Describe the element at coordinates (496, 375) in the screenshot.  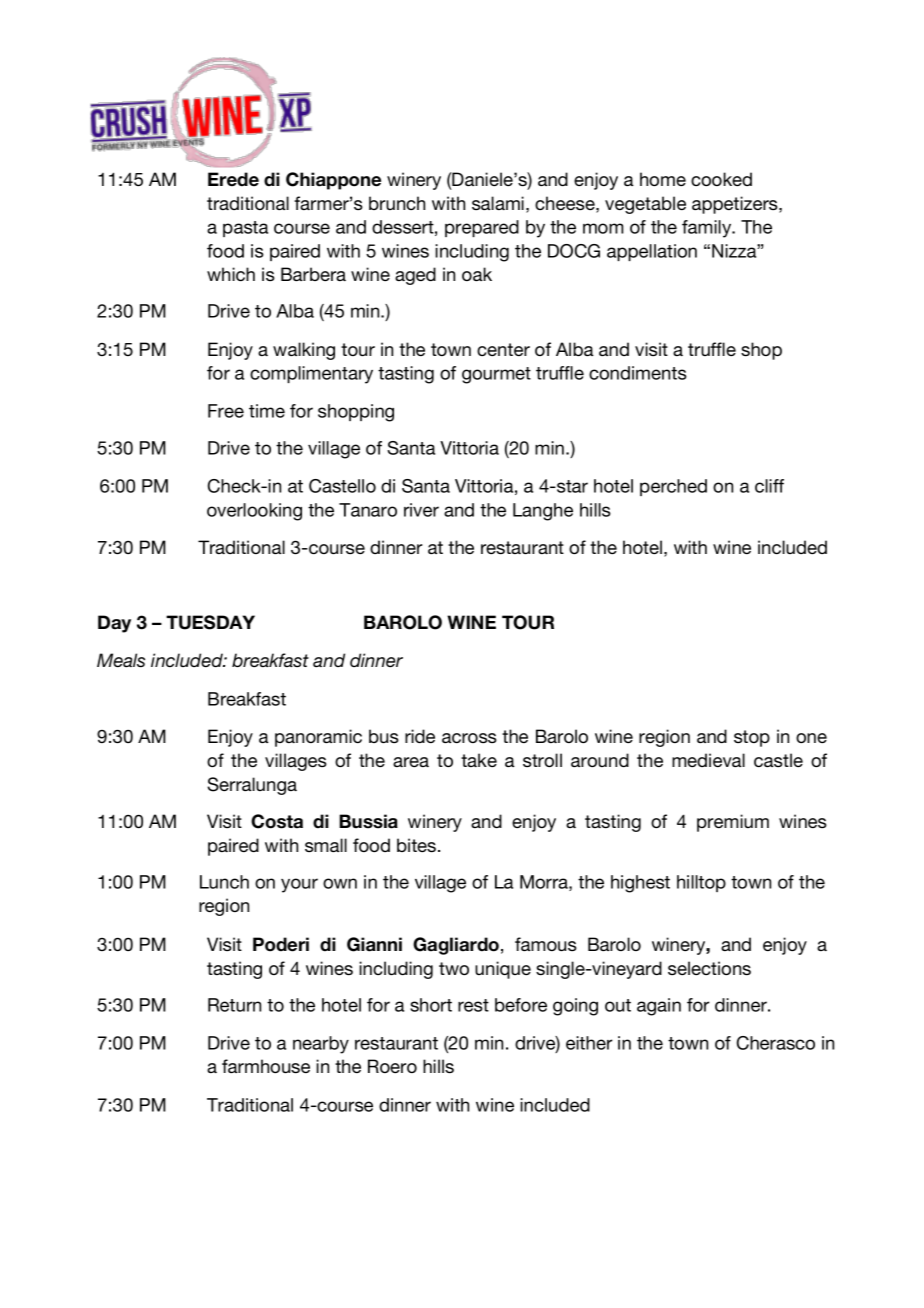
I see `gourmet` at that location.
